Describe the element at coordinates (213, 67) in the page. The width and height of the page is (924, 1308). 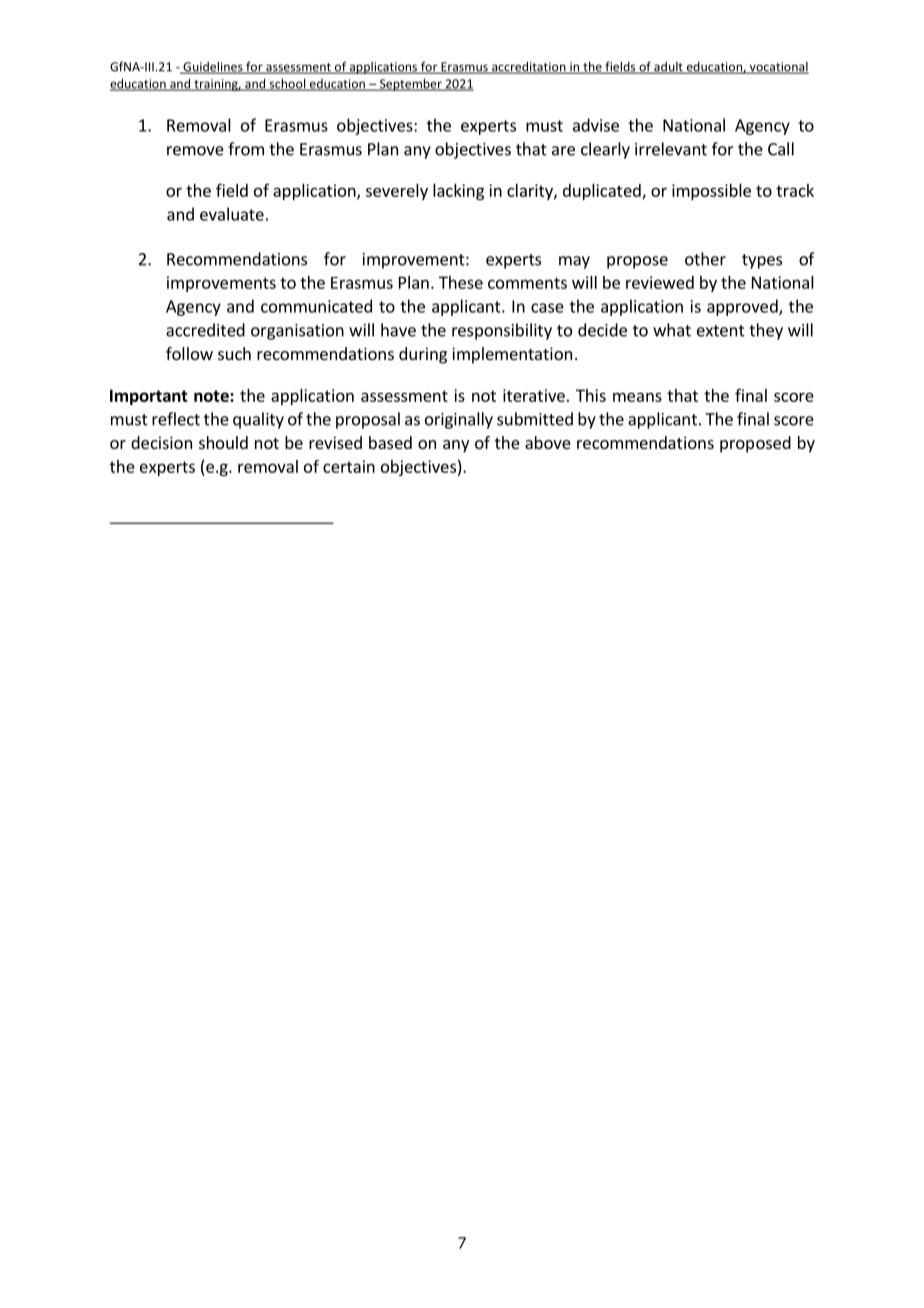
I see `Guidelines` at that location.
